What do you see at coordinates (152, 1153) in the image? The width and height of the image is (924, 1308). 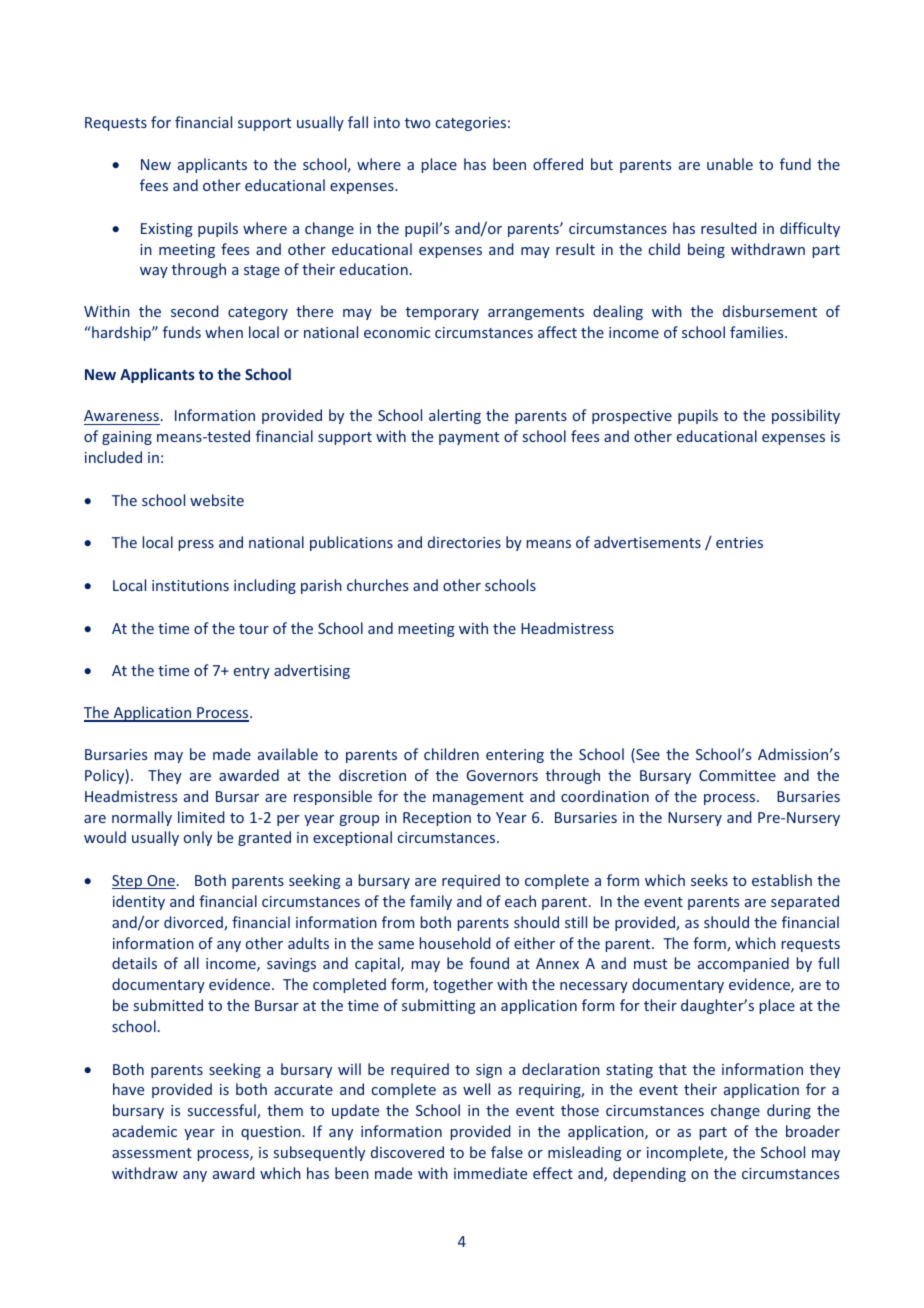 I see `assessment` at bounding box center [152, 1153].
